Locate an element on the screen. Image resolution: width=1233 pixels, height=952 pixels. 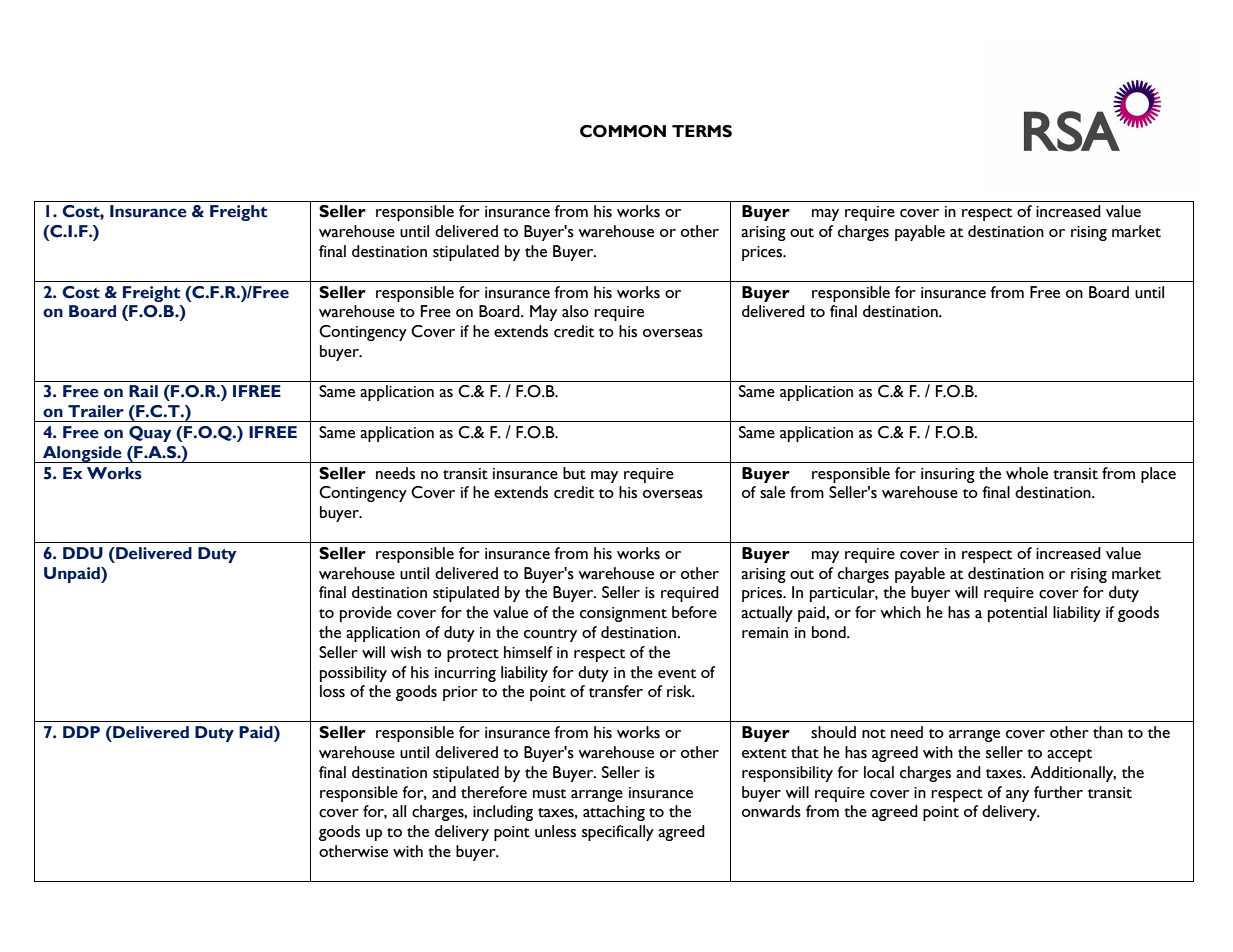
COMMON is located at coordinates (623, 131).
